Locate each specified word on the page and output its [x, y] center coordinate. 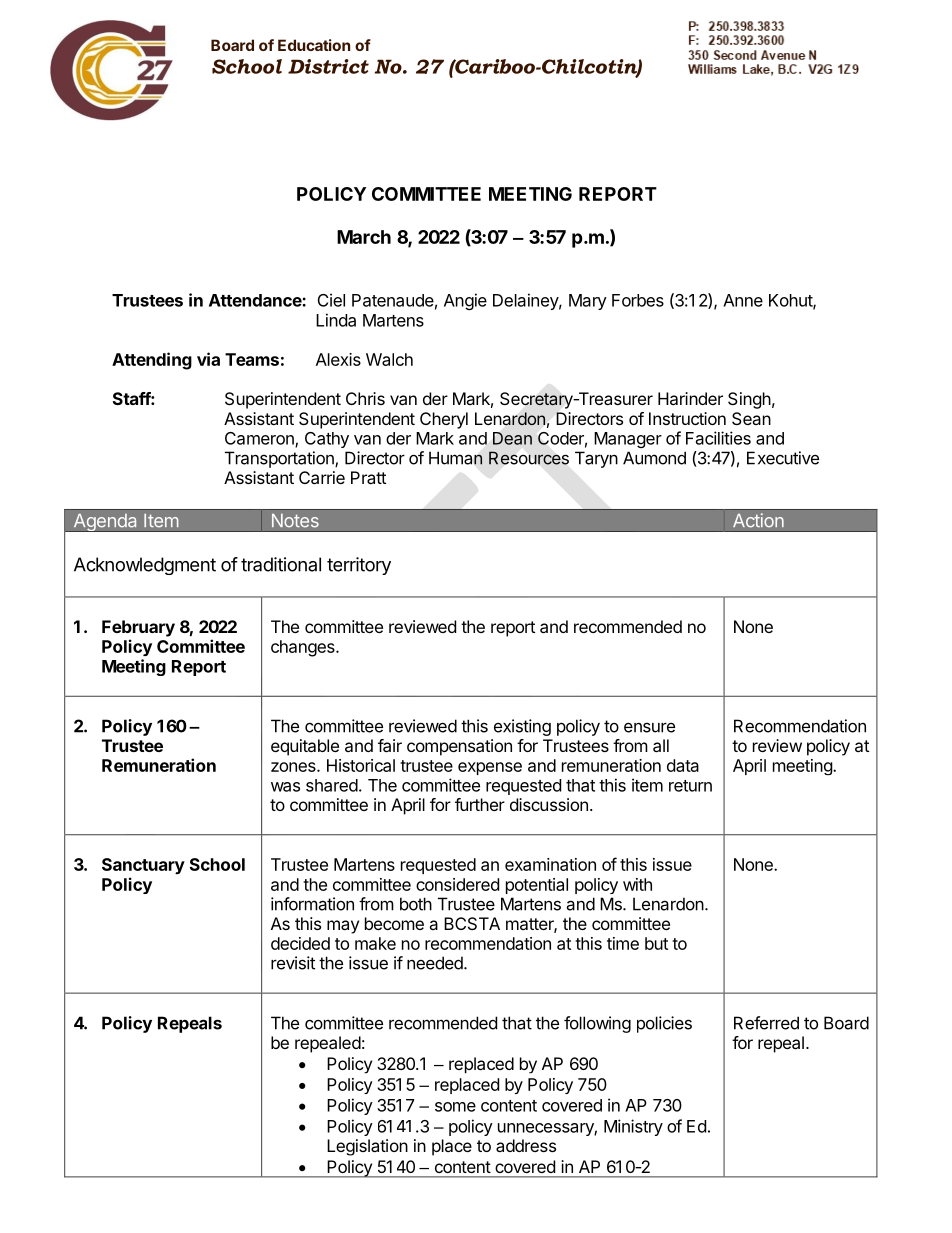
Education [314, 45]
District [328, 66]
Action [758, 520]
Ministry [633, 1127]
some [455, 1107]
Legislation [367, 1147]
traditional [281, 564]
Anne [743, 300]
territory [359, 566]
